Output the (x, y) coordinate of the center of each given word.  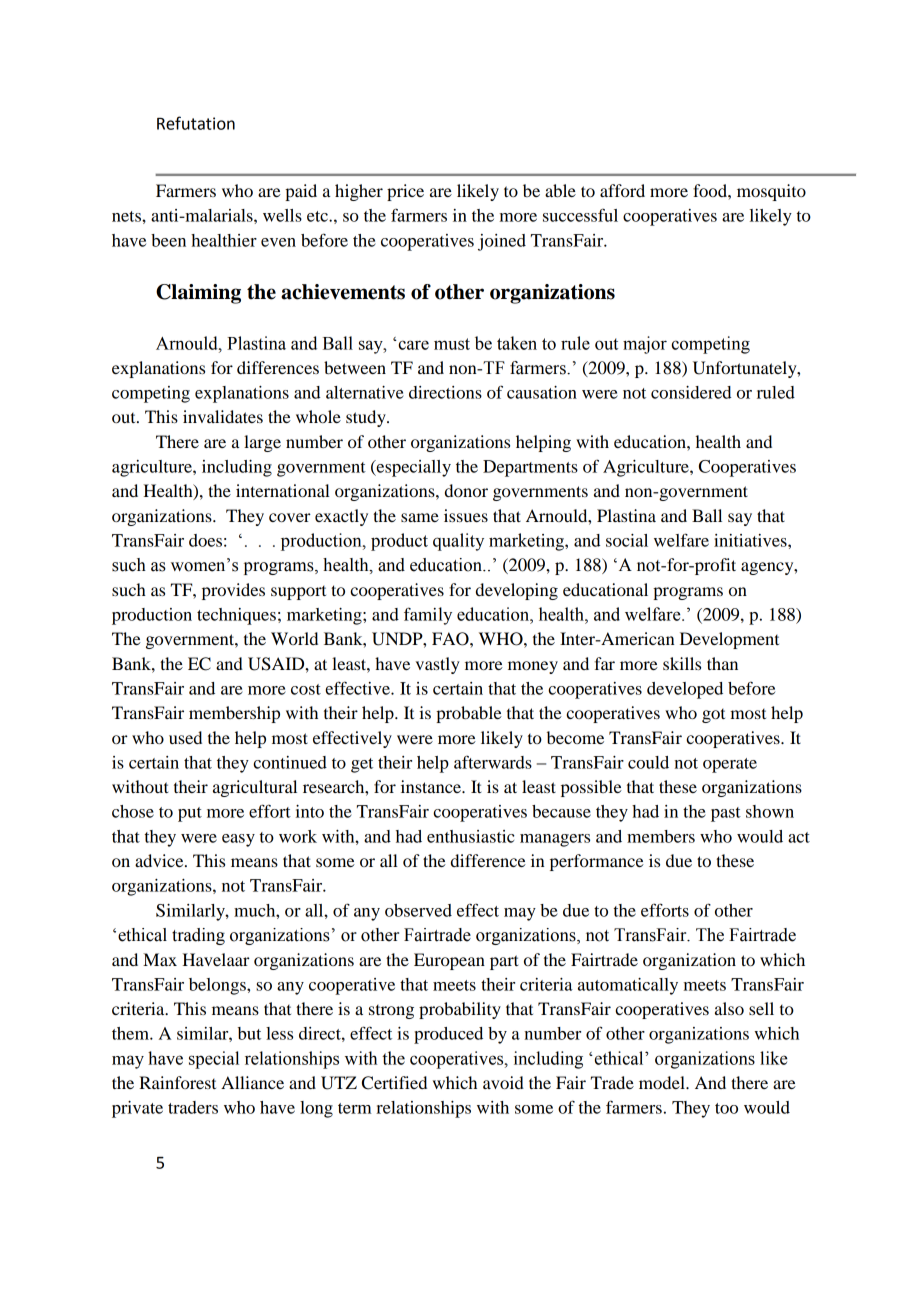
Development (729, 640)
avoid (503, 1082)
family (428, 616)
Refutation (196, 123)
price (405, 192)
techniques (236, 616)
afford (622, 190)
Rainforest (177, 1082)
